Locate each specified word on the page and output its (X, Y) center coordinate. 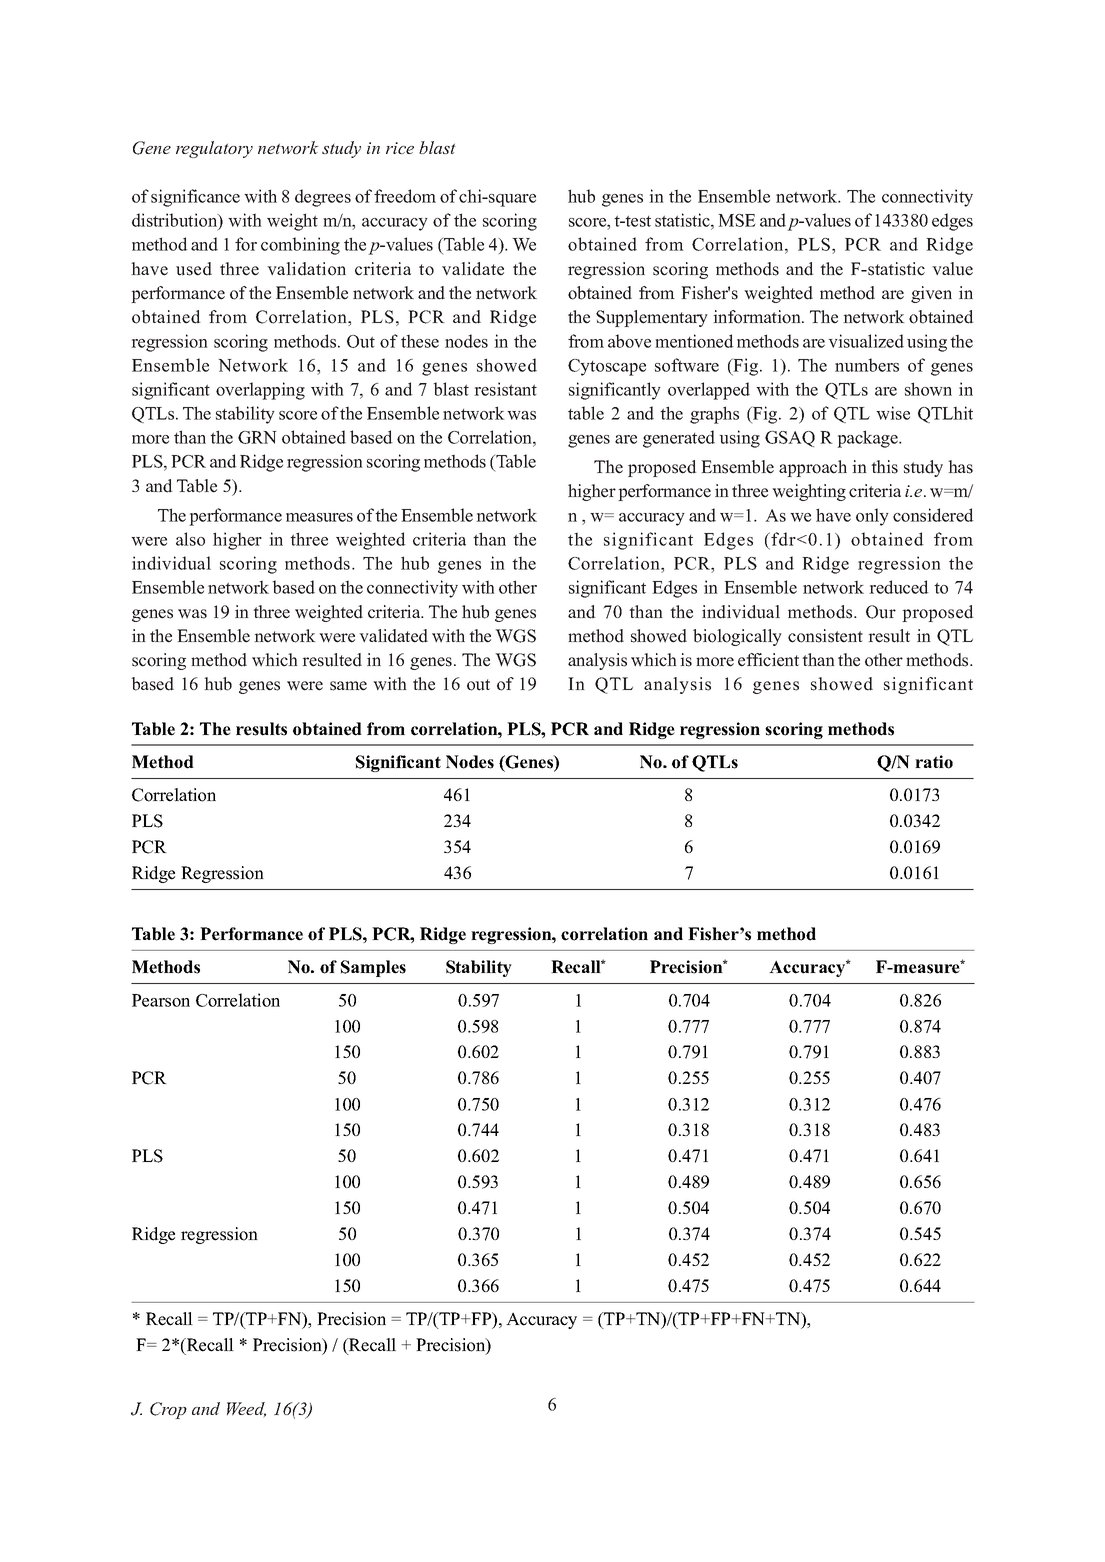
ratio (934, 762)
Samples (373, 968)
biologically (737, 637)
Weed (246, 1410)
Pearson (161, 1000)
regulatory (214, 149)
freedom (405, 196)
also (190, 539)
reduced (899, 587)
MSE (736, 220)
